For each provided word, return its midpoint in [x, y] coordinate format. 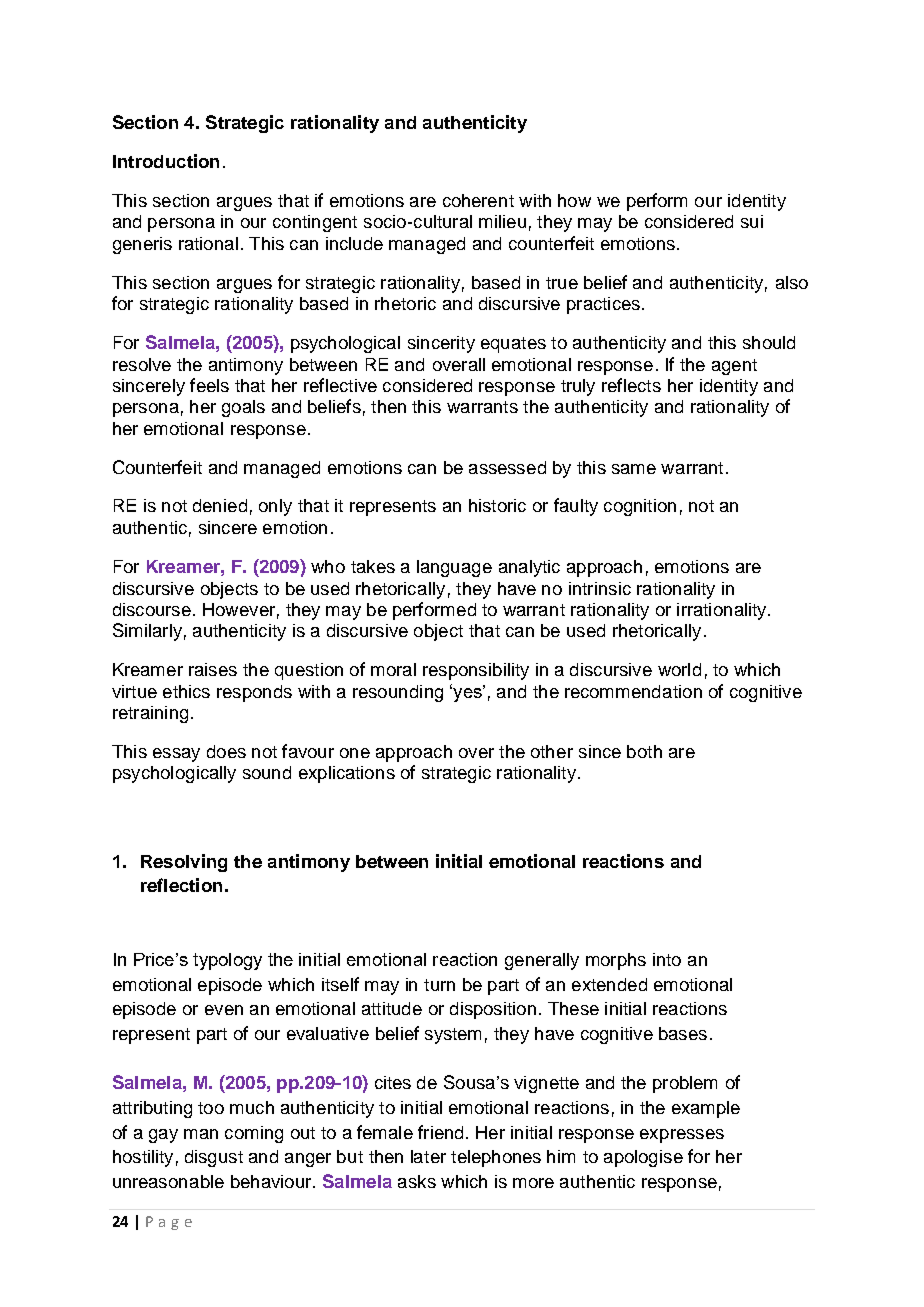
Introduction [166, 161]
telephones [496, 1158]
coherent [478, 200]
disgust [214, 1158]
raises [213, 669]
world [679, 669]
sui [752, 221]
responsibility [476, 671]
